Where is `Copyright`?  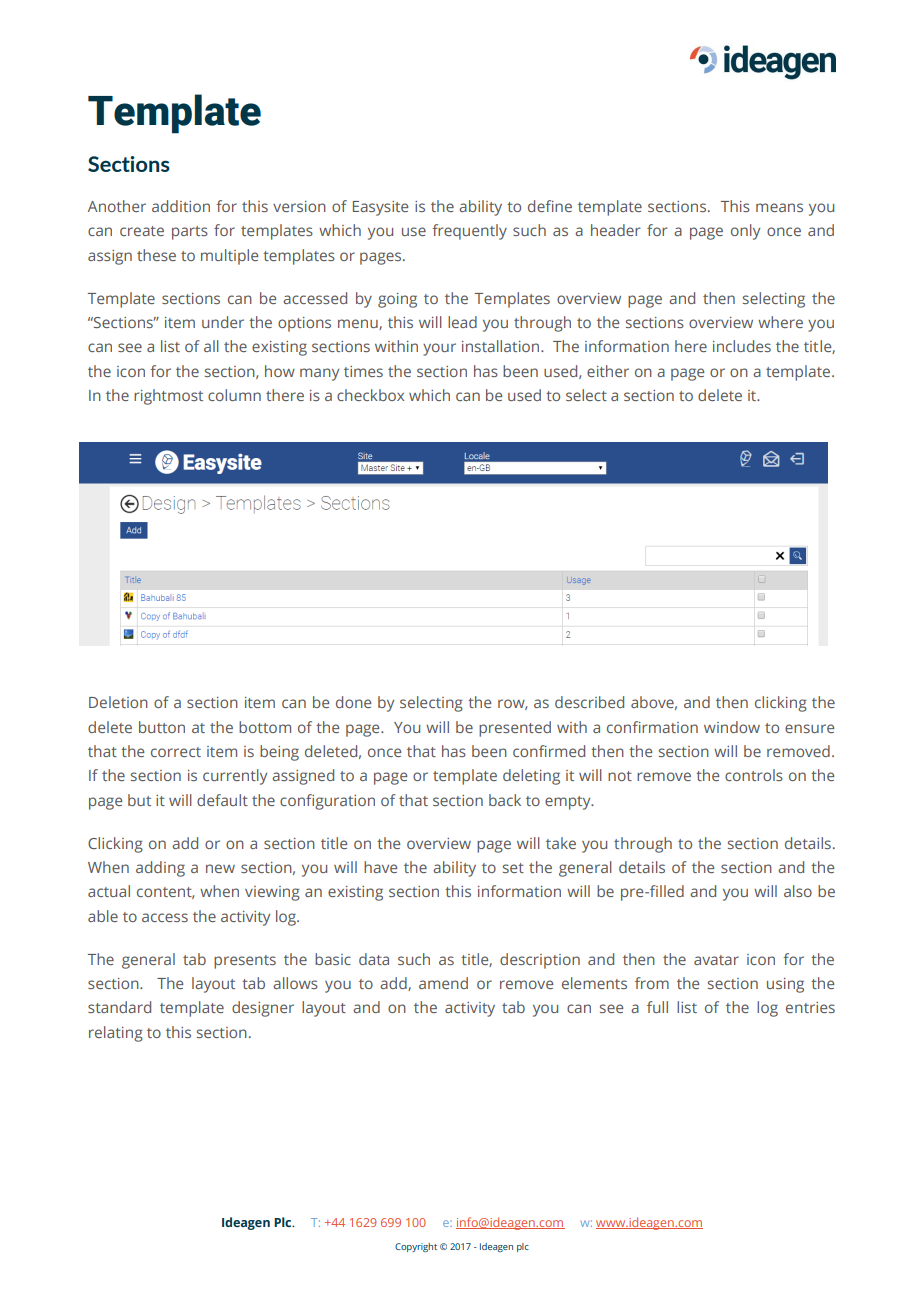
Copyright is located at coordinates (416, 1247).
